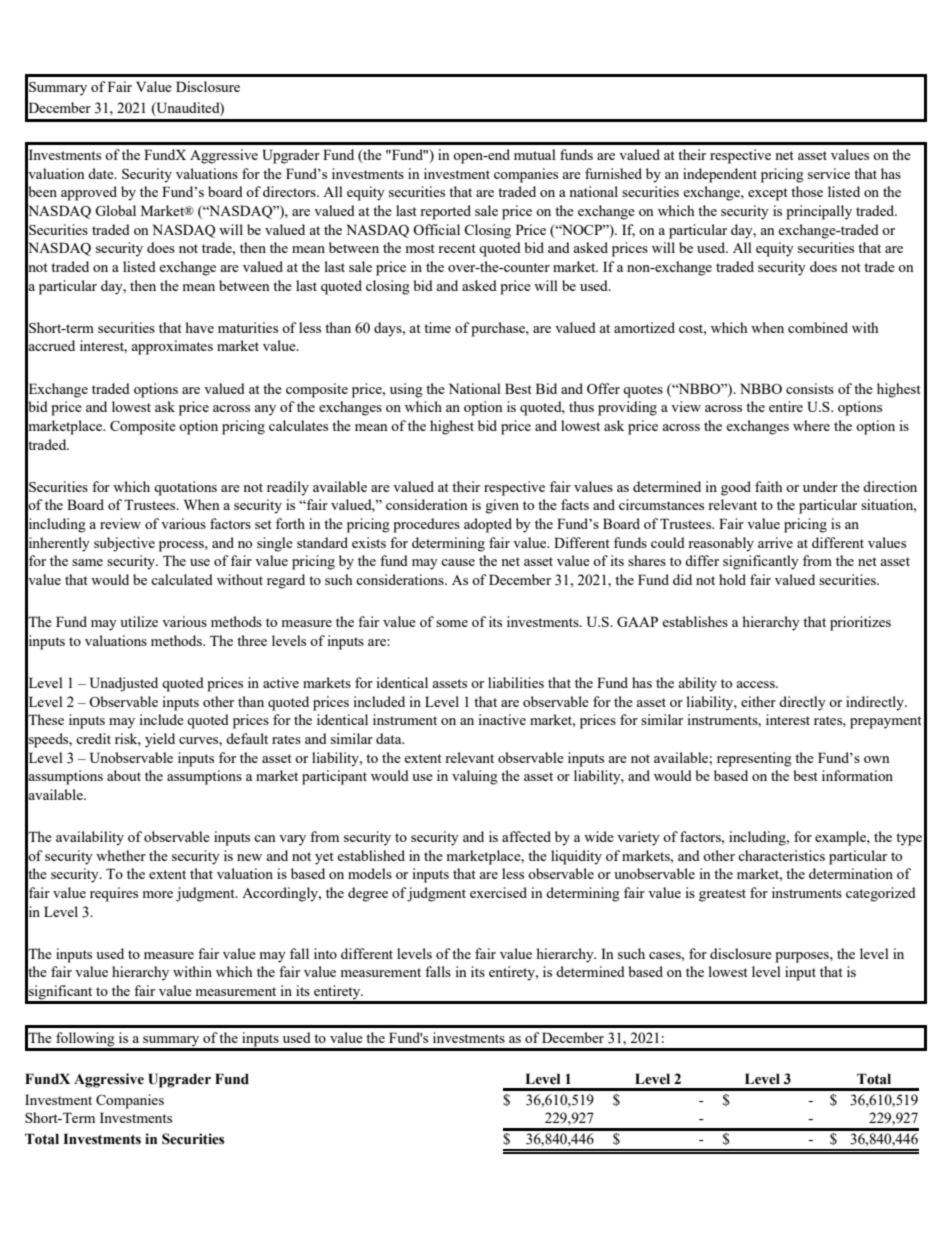  What do you see at coordinates (516, 682) in the screenshot?
I see `liabilities` at bounding box center [516, 682].
